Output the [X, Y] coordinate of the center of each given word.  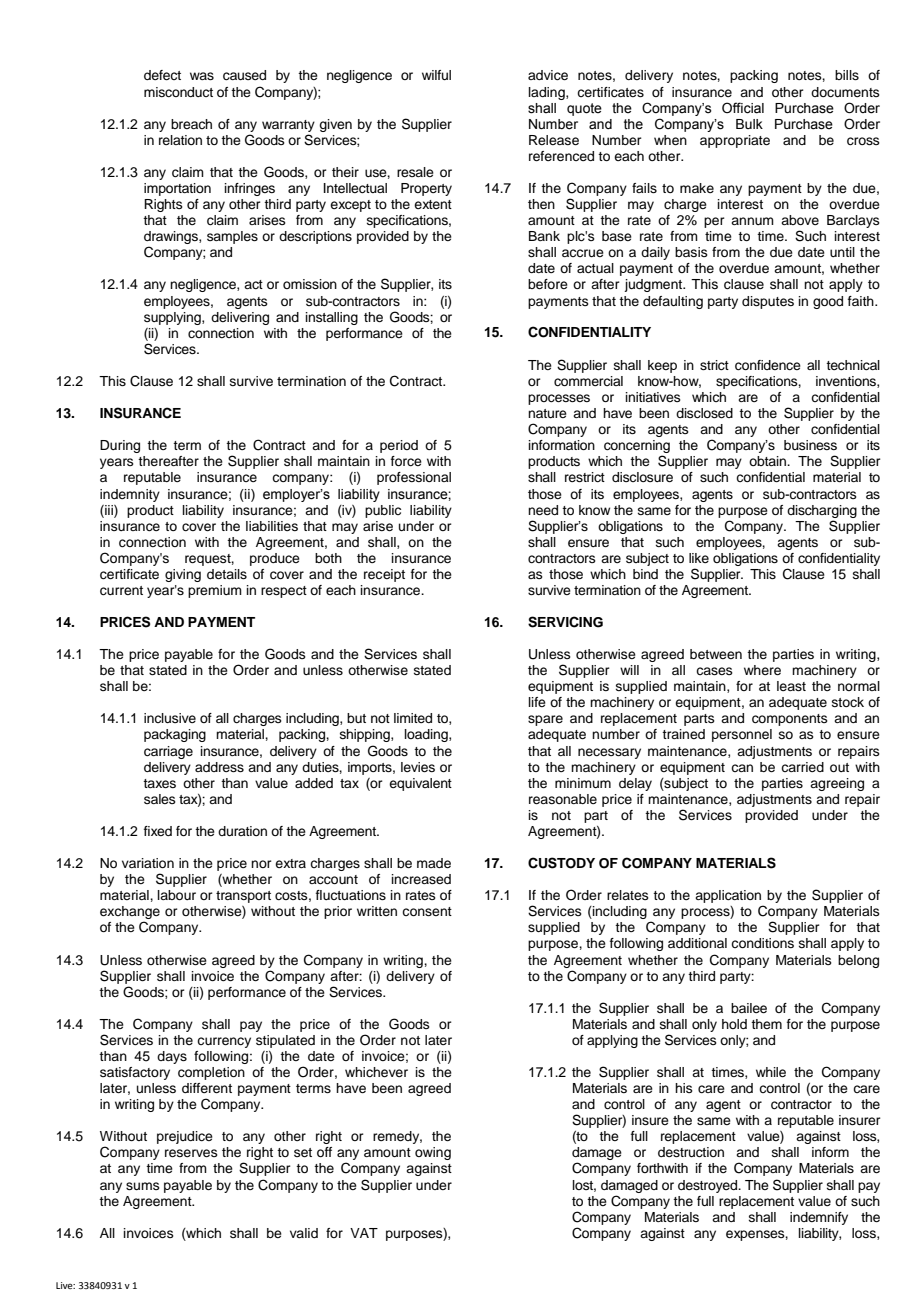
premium [215, 591]
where [762, 670]
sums [143, 1186]
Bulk [749, 124]
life [537, 702]
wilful [436, 75]
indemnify [819, 1218]
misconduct [178, 92]
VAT [364, 1233]
